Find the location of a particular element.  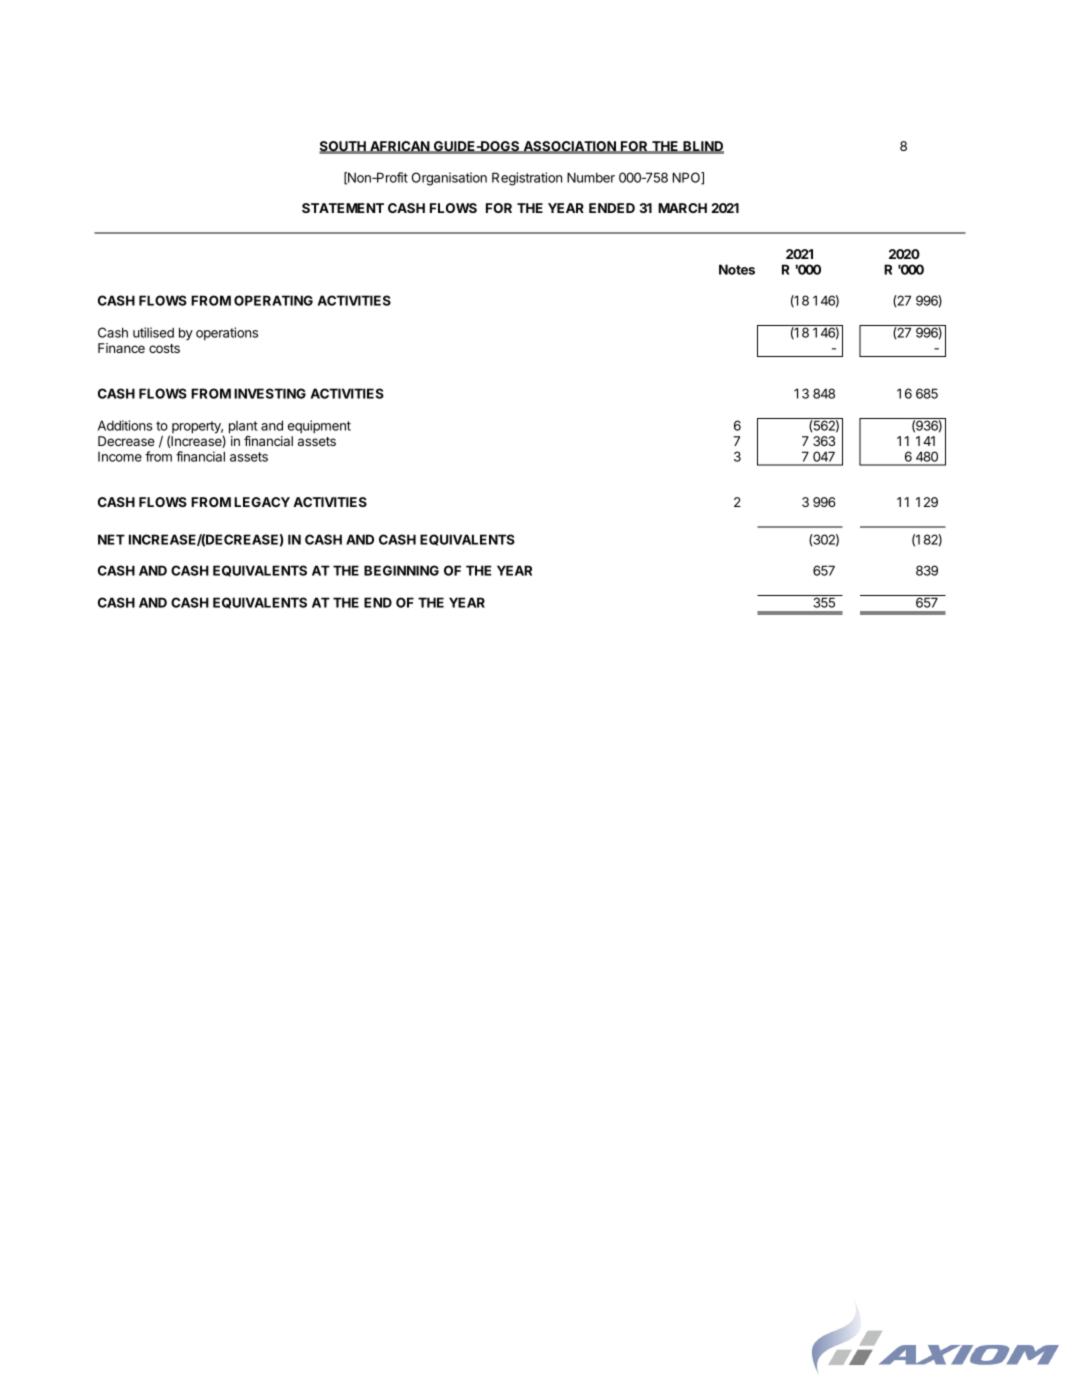

Additions is located at coordinates (125, 425).
